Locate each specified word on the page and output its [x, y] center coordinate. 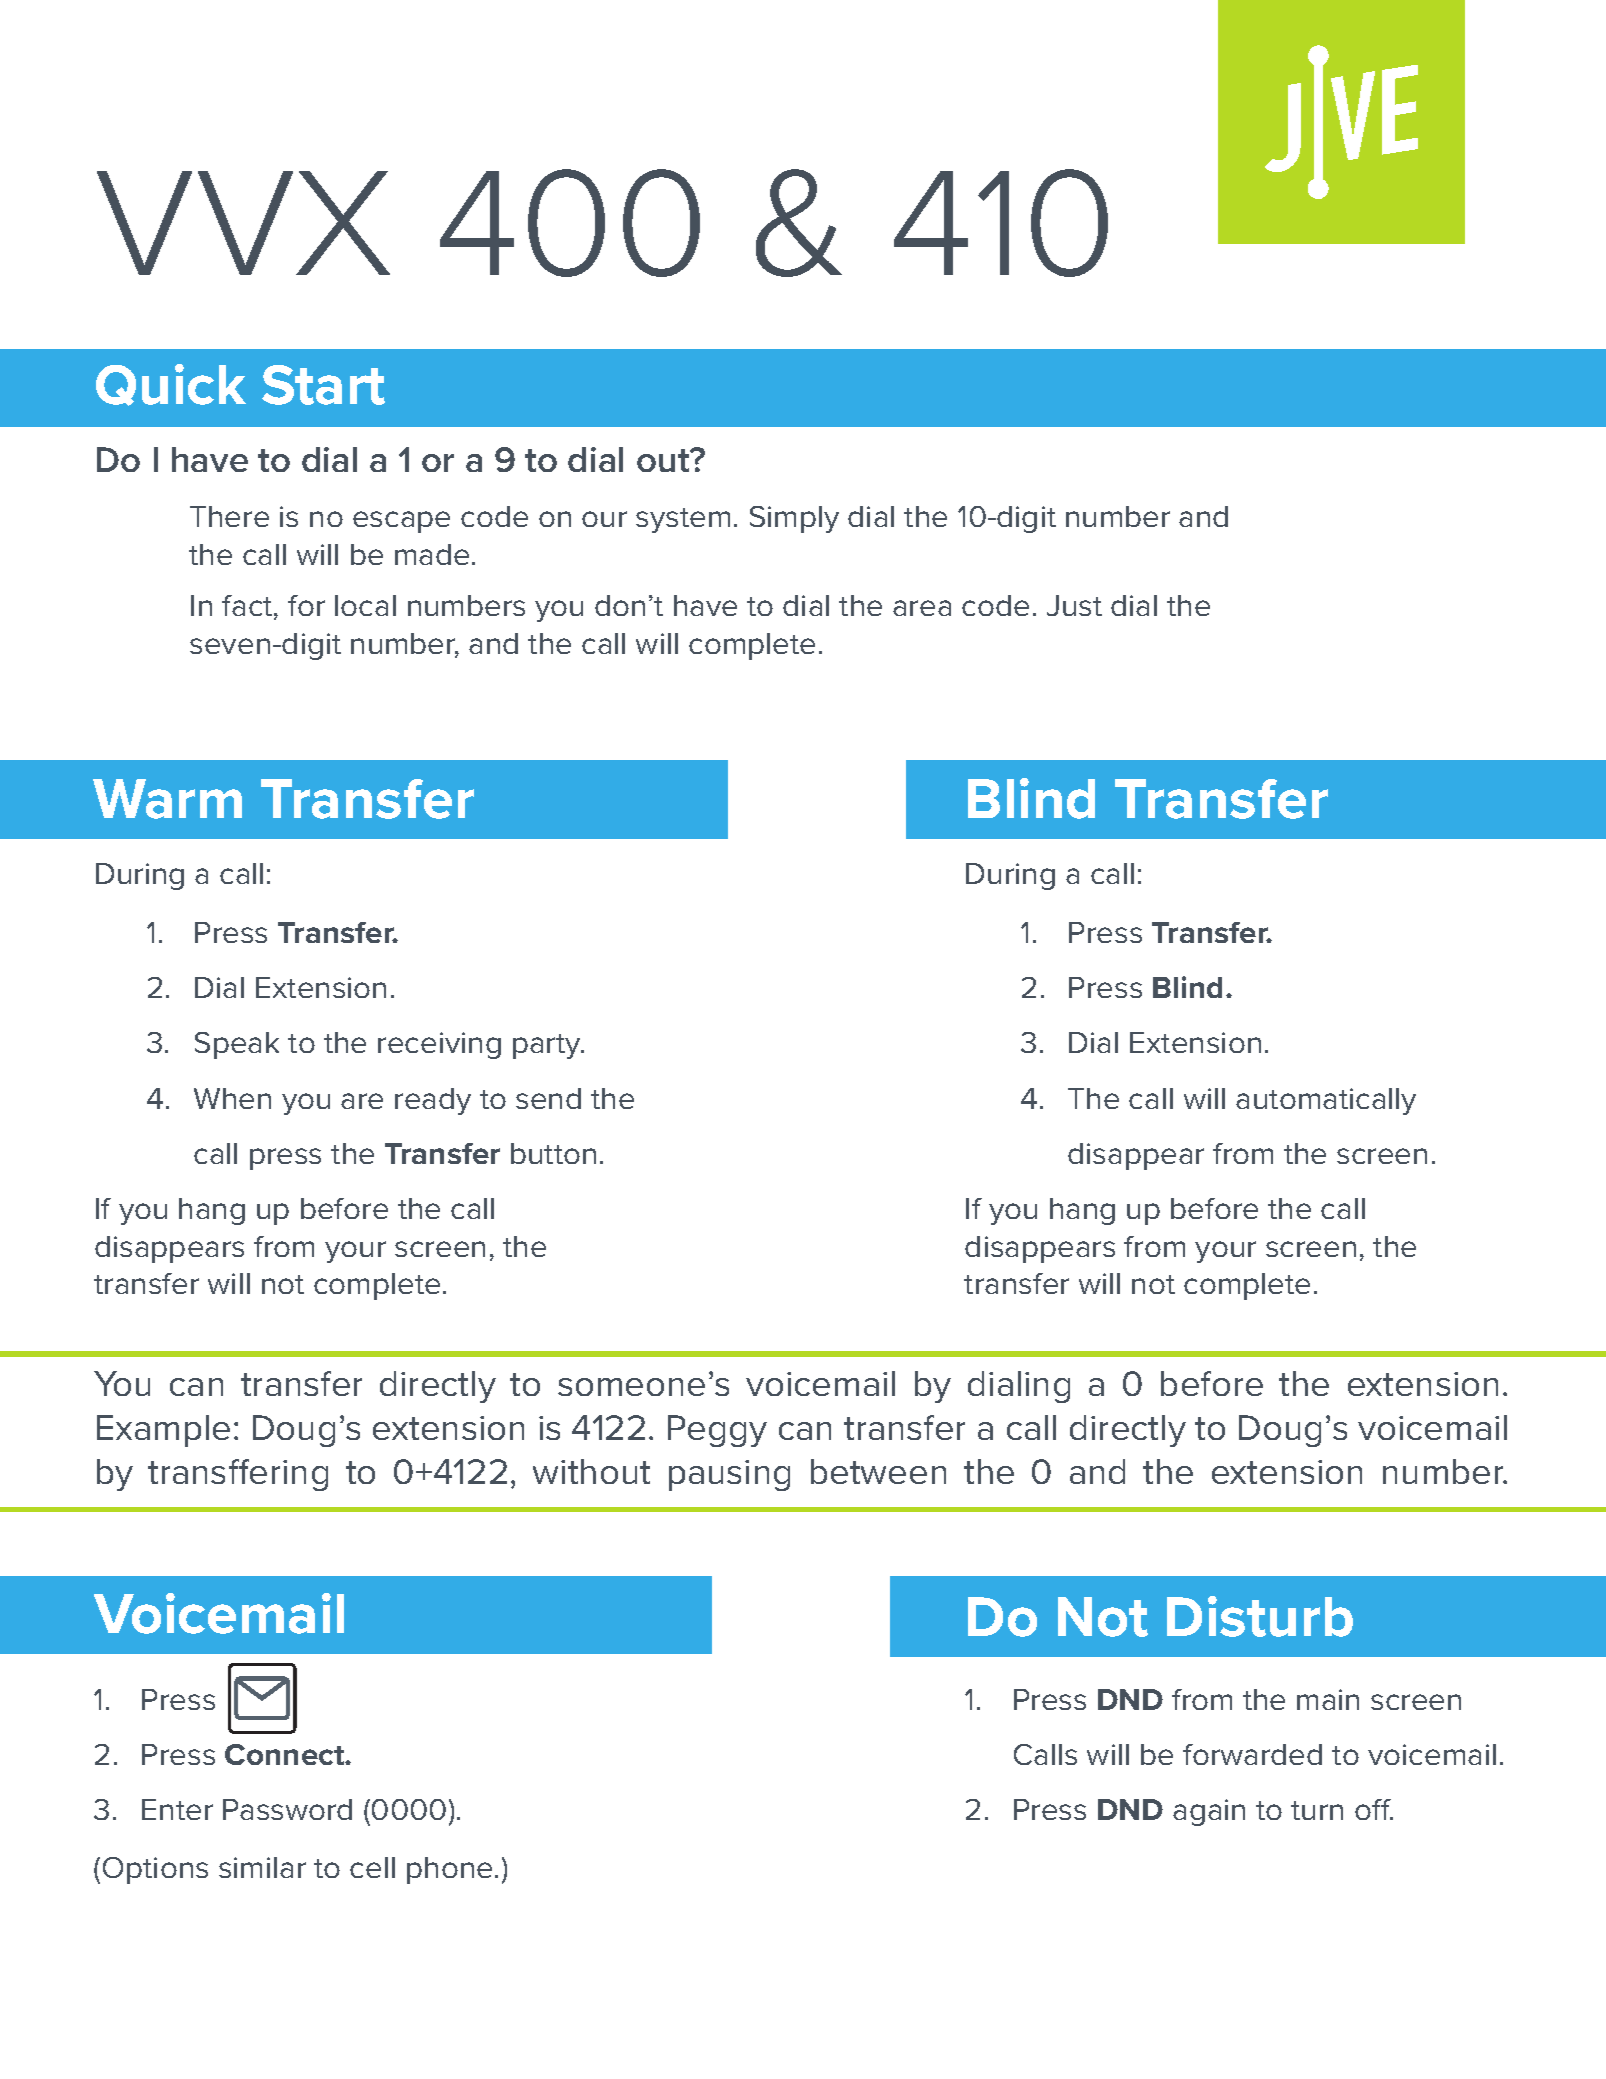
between [878, 1471]
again [1209, 1812]
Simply [794, 519]
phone [449, 1870]
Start [323, 385]
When [232, 1098]
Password [287, 1809]
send [548, 1098]
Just [1074, 605]
